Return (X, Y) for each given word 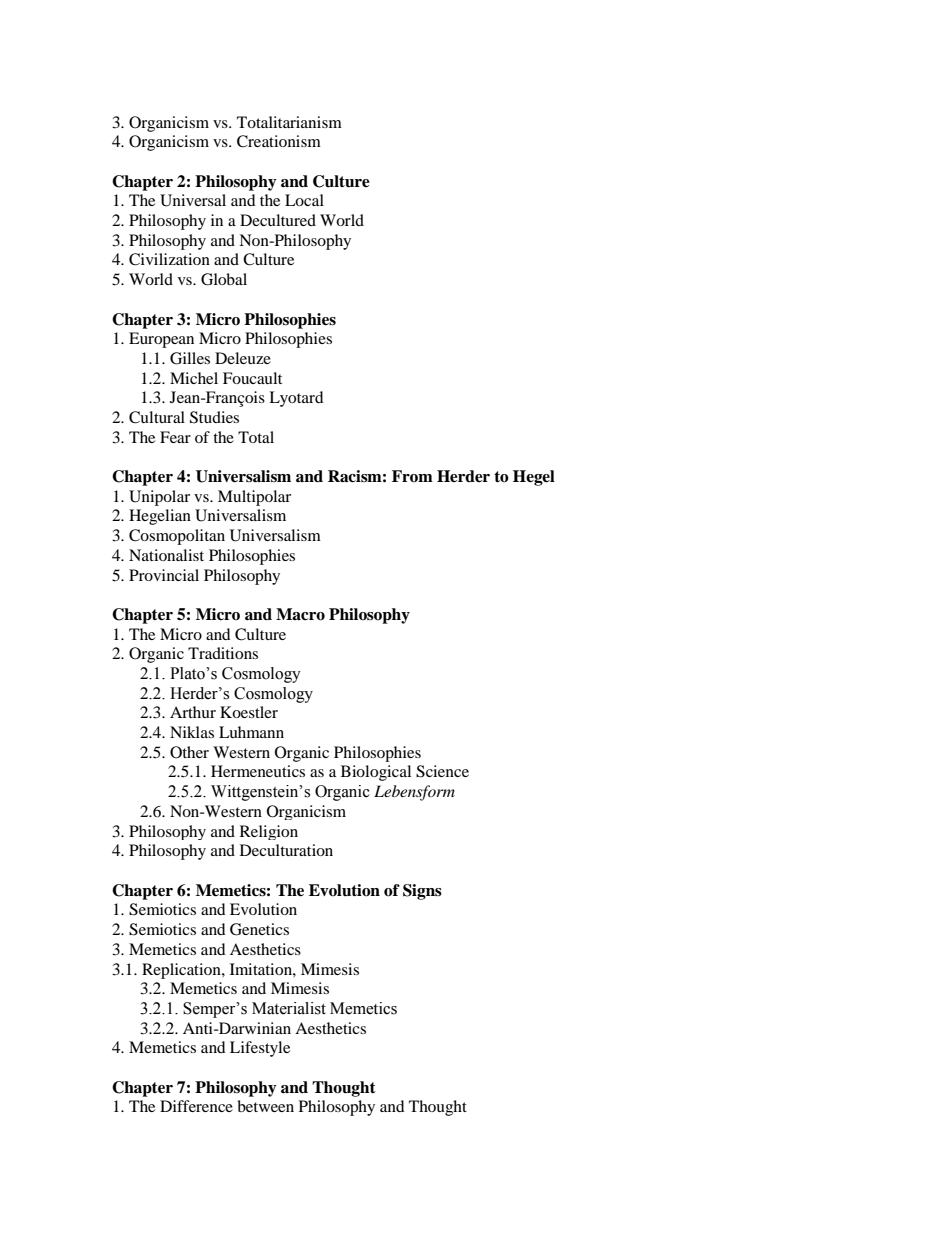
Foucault (252, 378)
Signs (422, 892)
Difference (196, 1106)
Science (442, 771)
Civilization (169, 259)
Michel (194, 378)
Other (189, 752)
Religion (269, 832)
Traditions (223, 653)
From (412, 476)
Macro (300, 614)
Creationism (279, 141)
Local (304, 200)
